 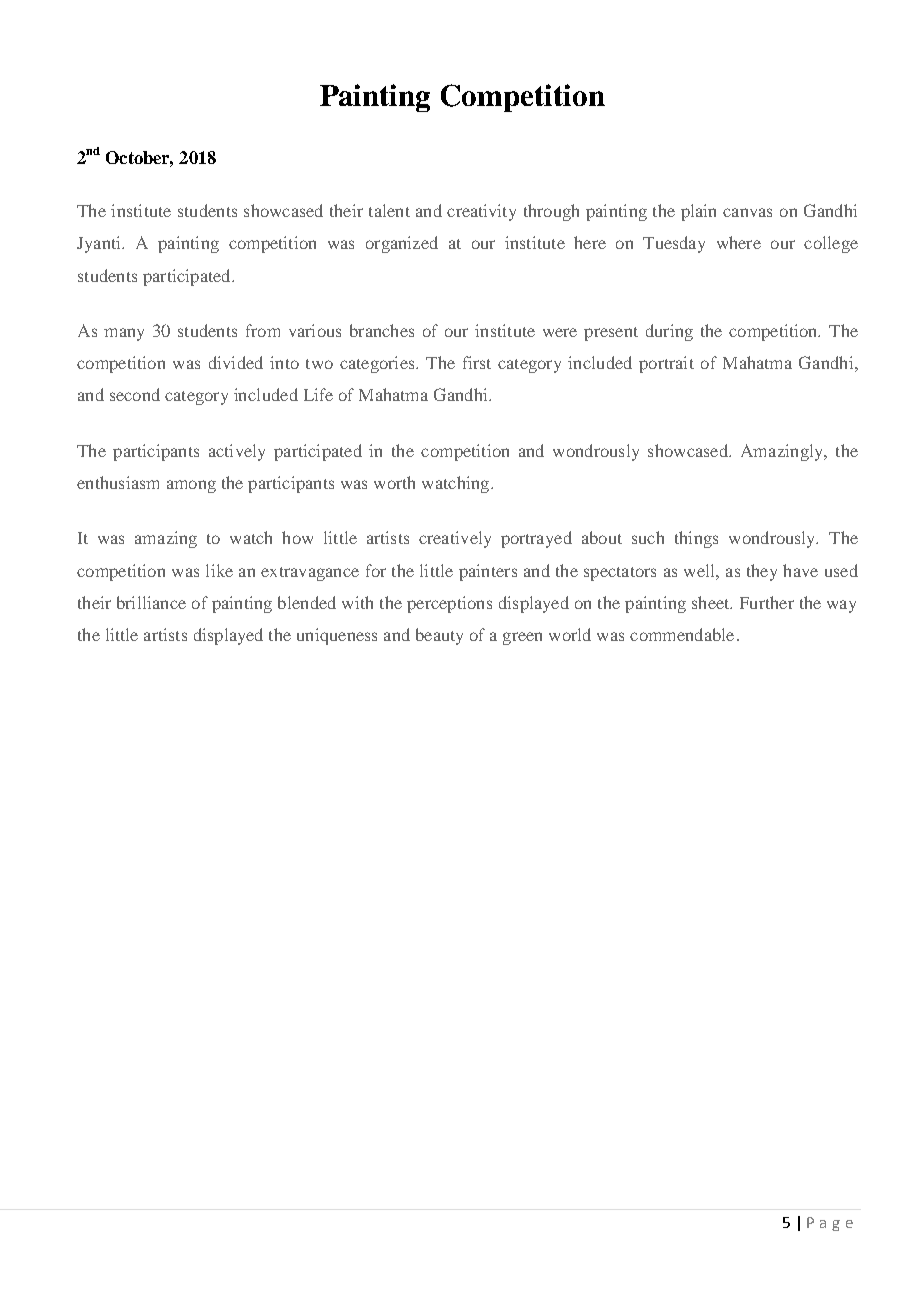 What do you see at coordinates (237, 452) in the screenshot?
I see `actively` at bounding box center [237, 452].
